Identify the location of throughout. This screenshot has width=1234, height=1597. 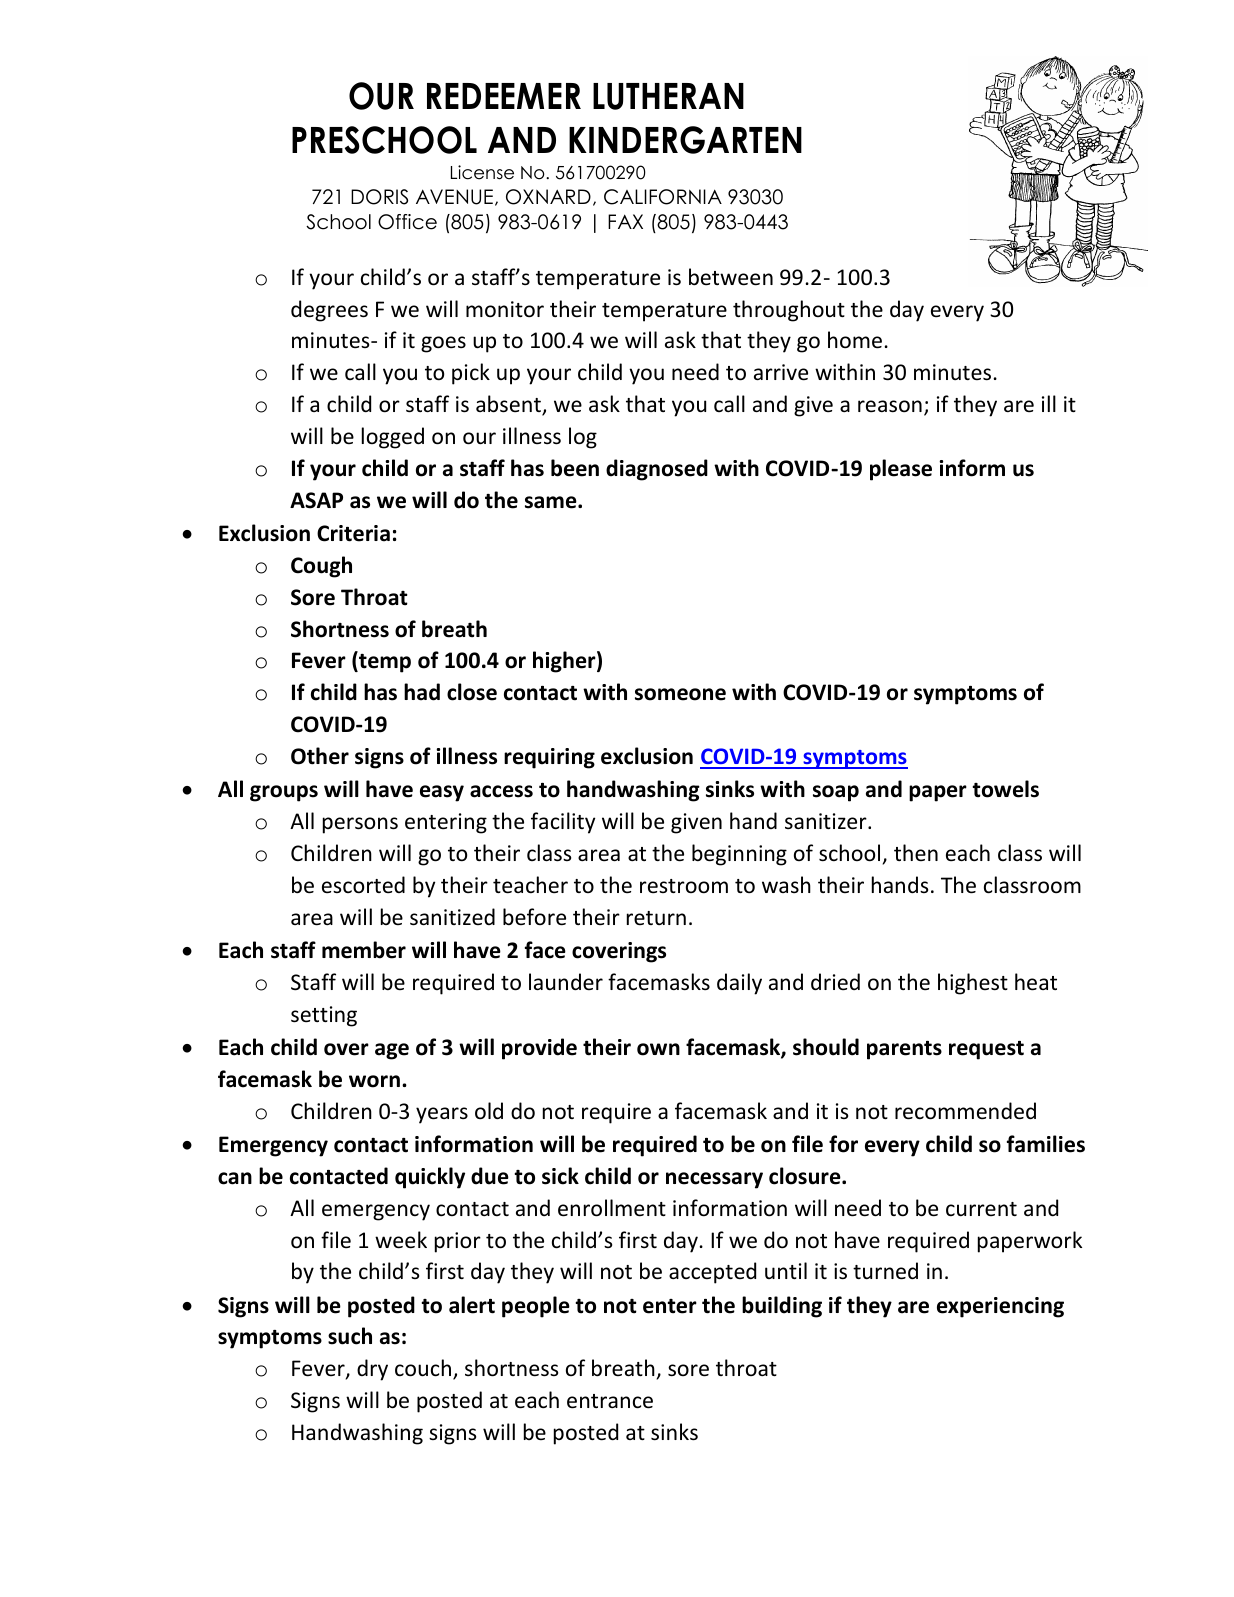
(789, 311).
